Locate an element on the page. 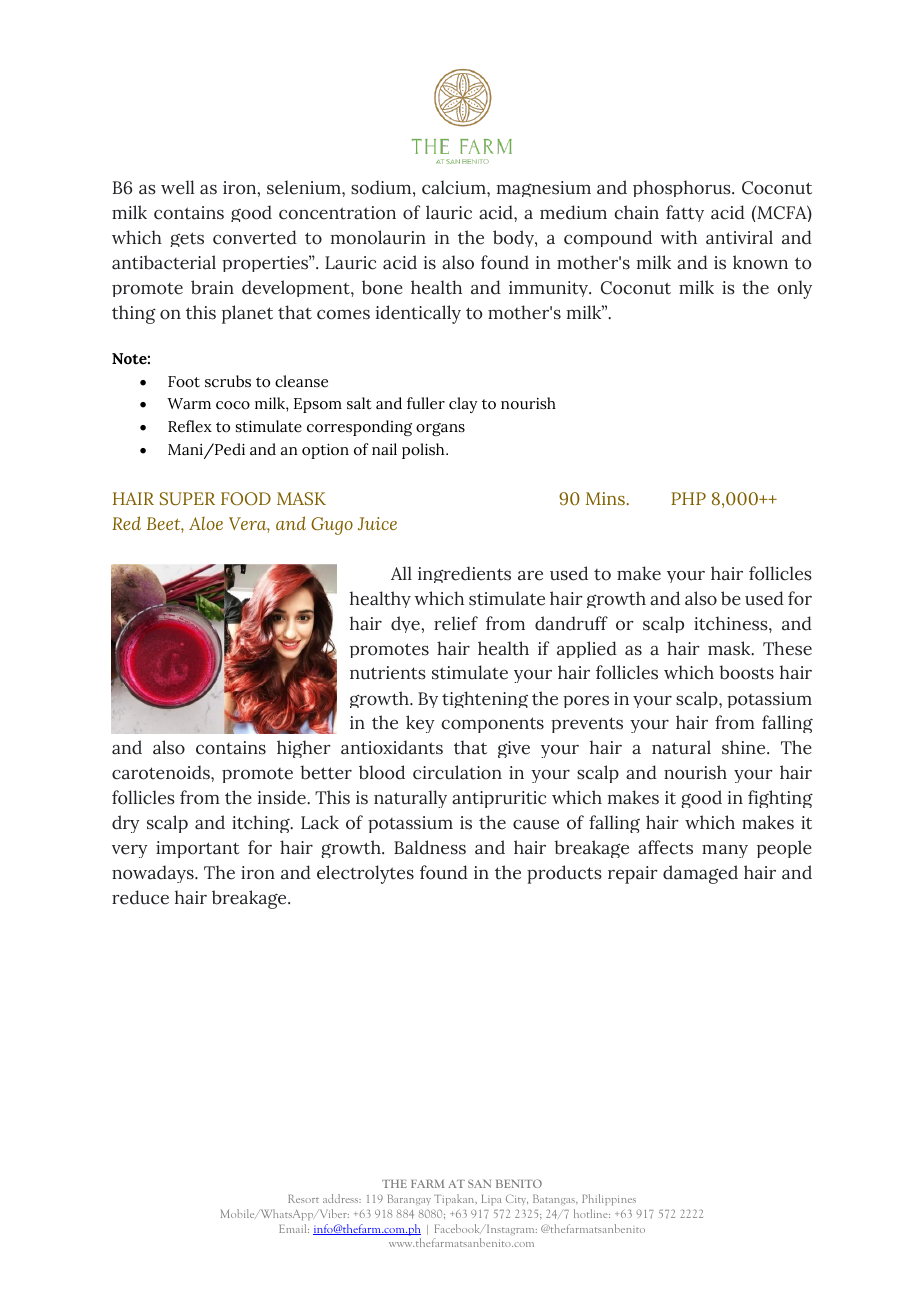 The width and height of the page is (924, 1308). Philippines is located at coordinates (609, 1199).
